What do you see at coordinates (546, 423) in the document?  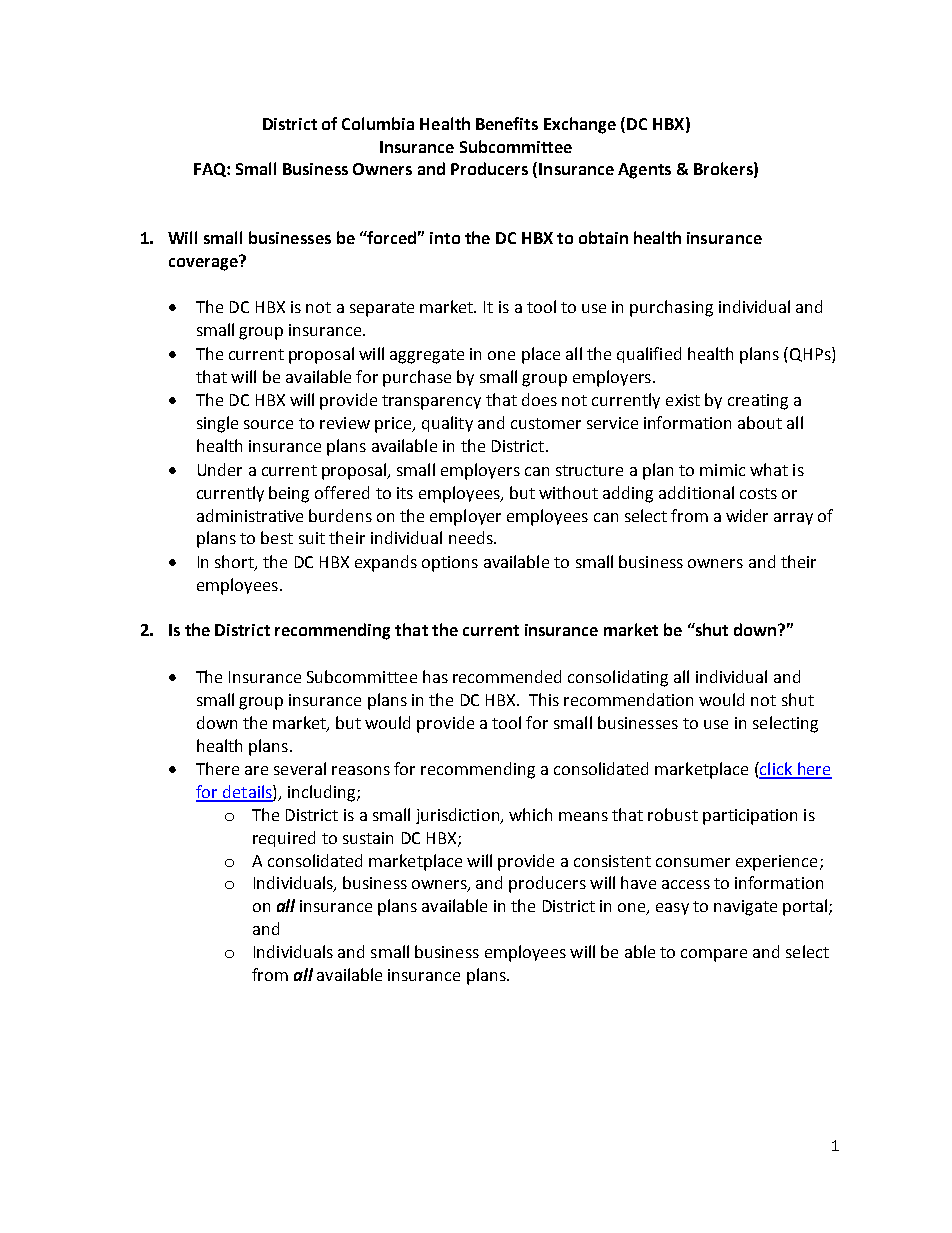 I see `customer` at bounding box center [546, 423].
